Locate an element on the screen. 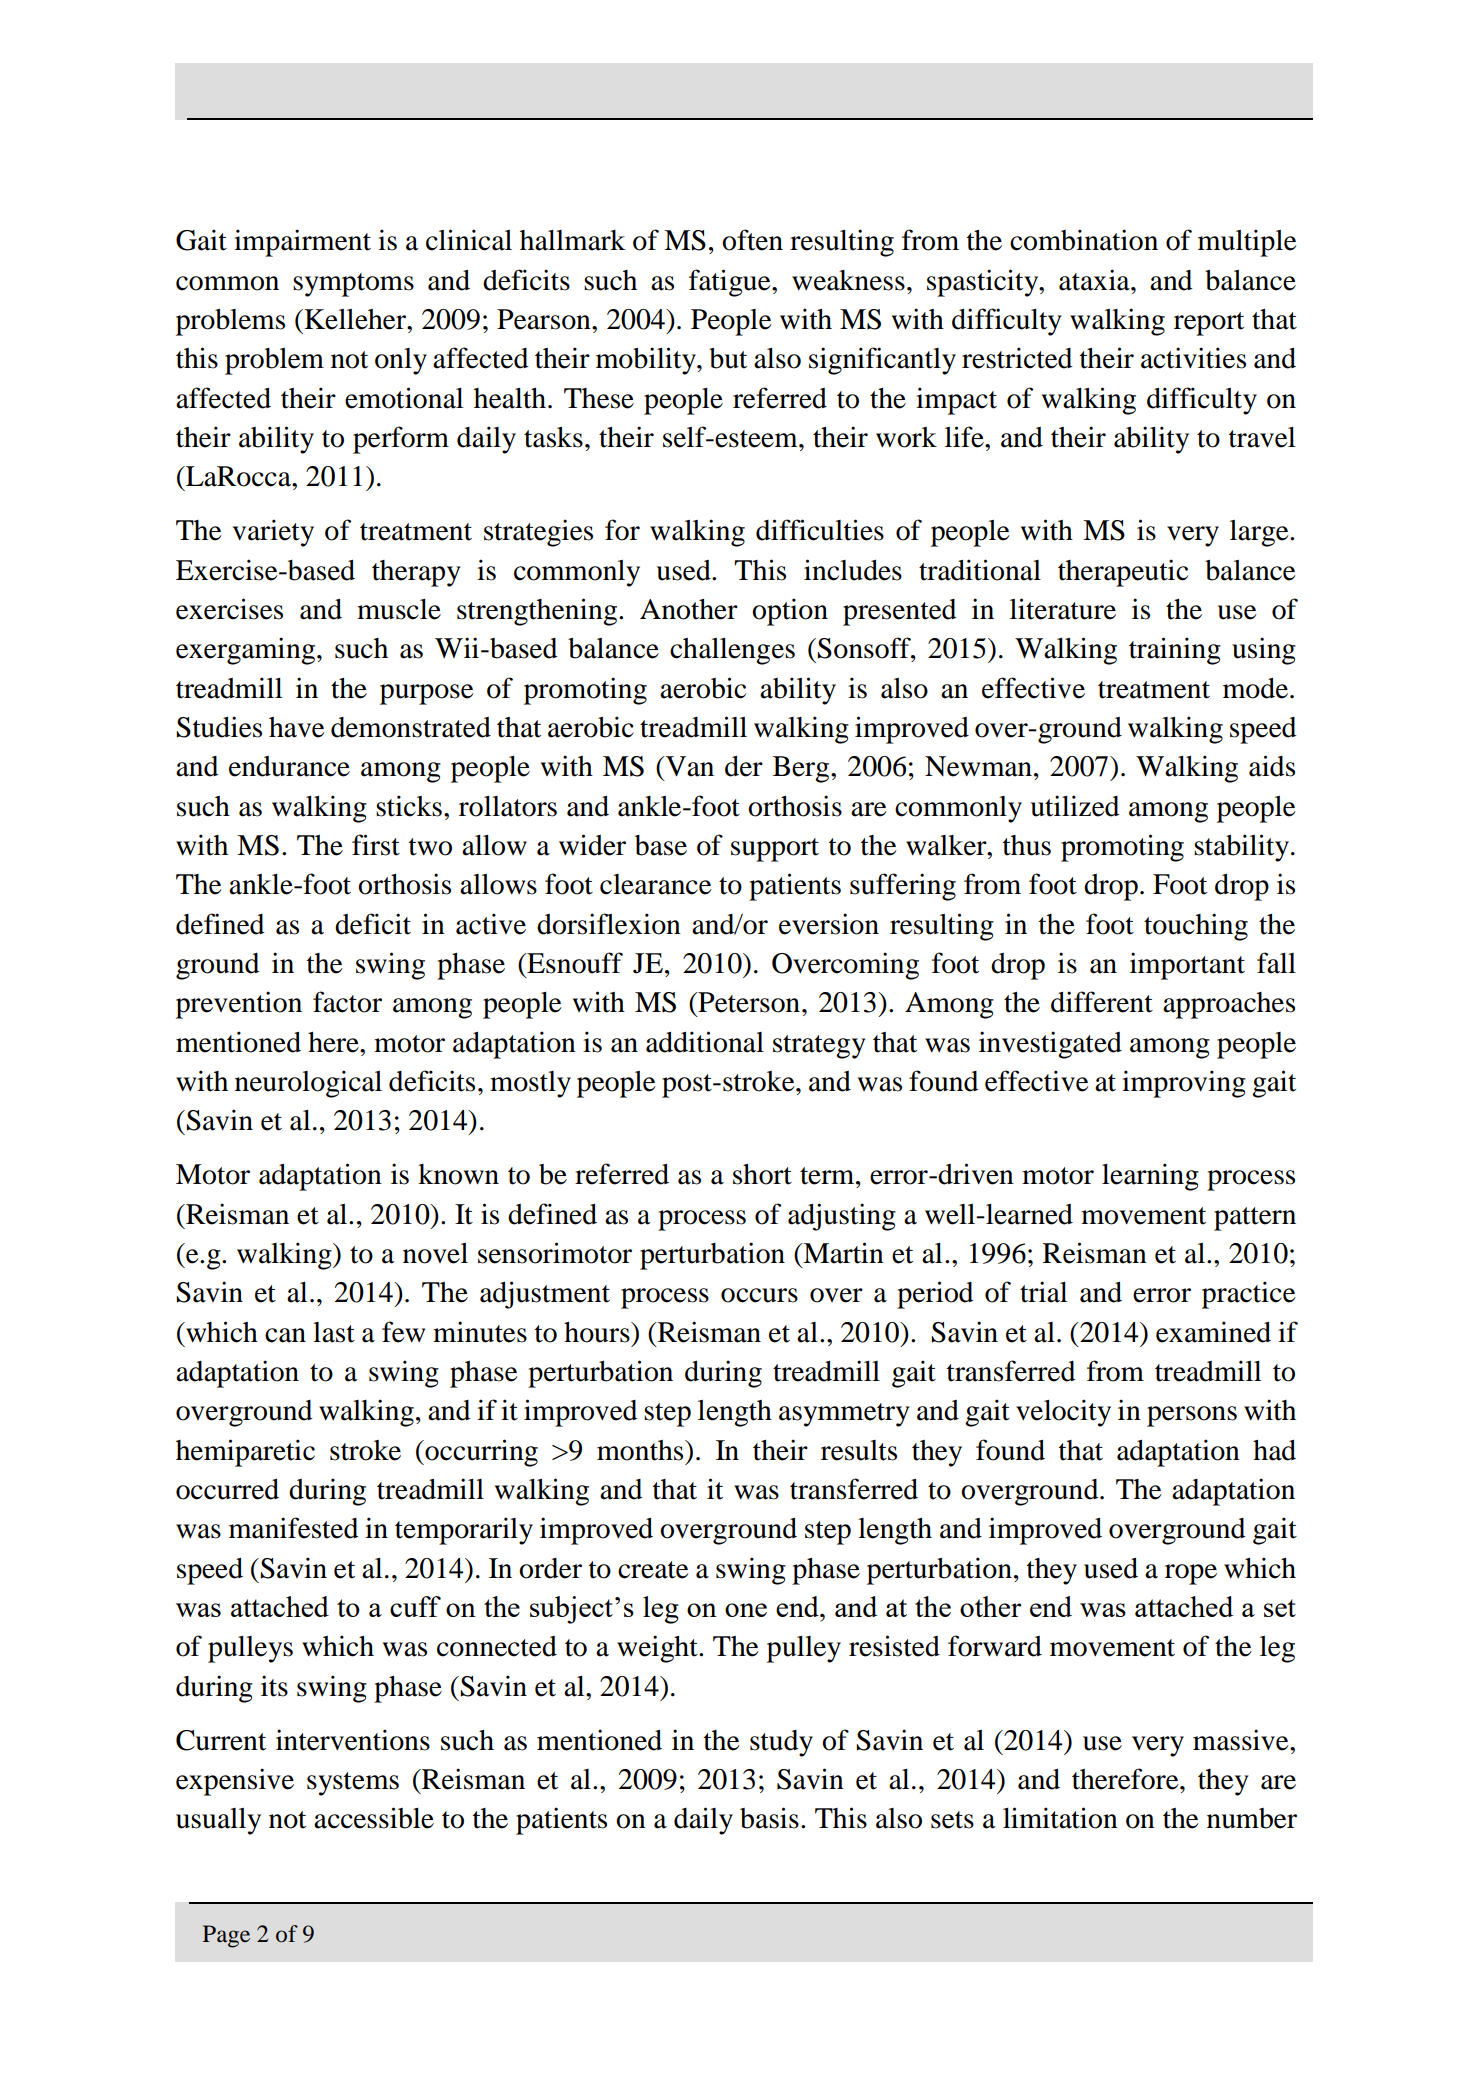  utilized is located at coordinates (1075, 806).
